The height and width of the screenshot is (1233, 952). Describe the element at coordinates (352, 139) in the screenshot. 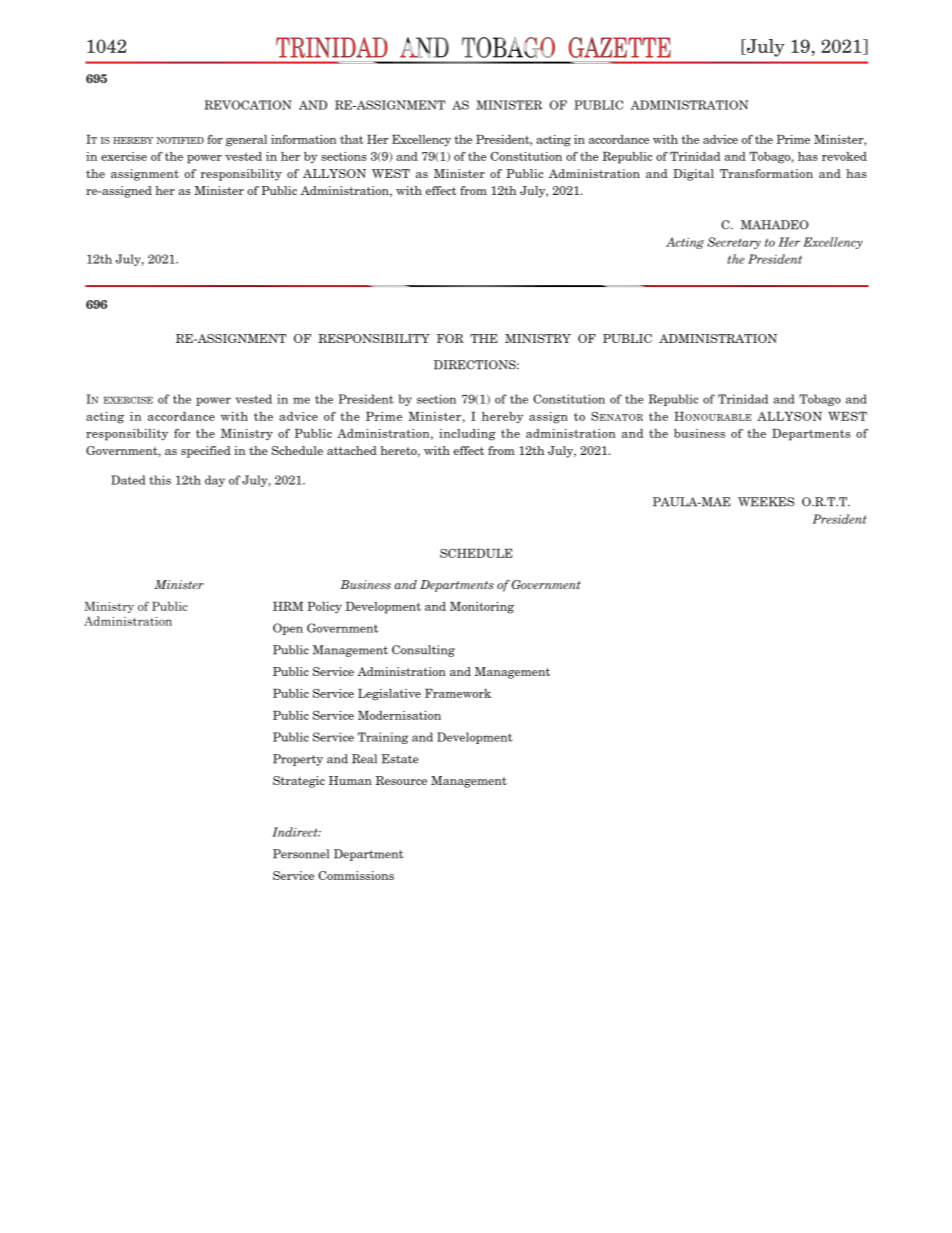

I see `that` at that location.
